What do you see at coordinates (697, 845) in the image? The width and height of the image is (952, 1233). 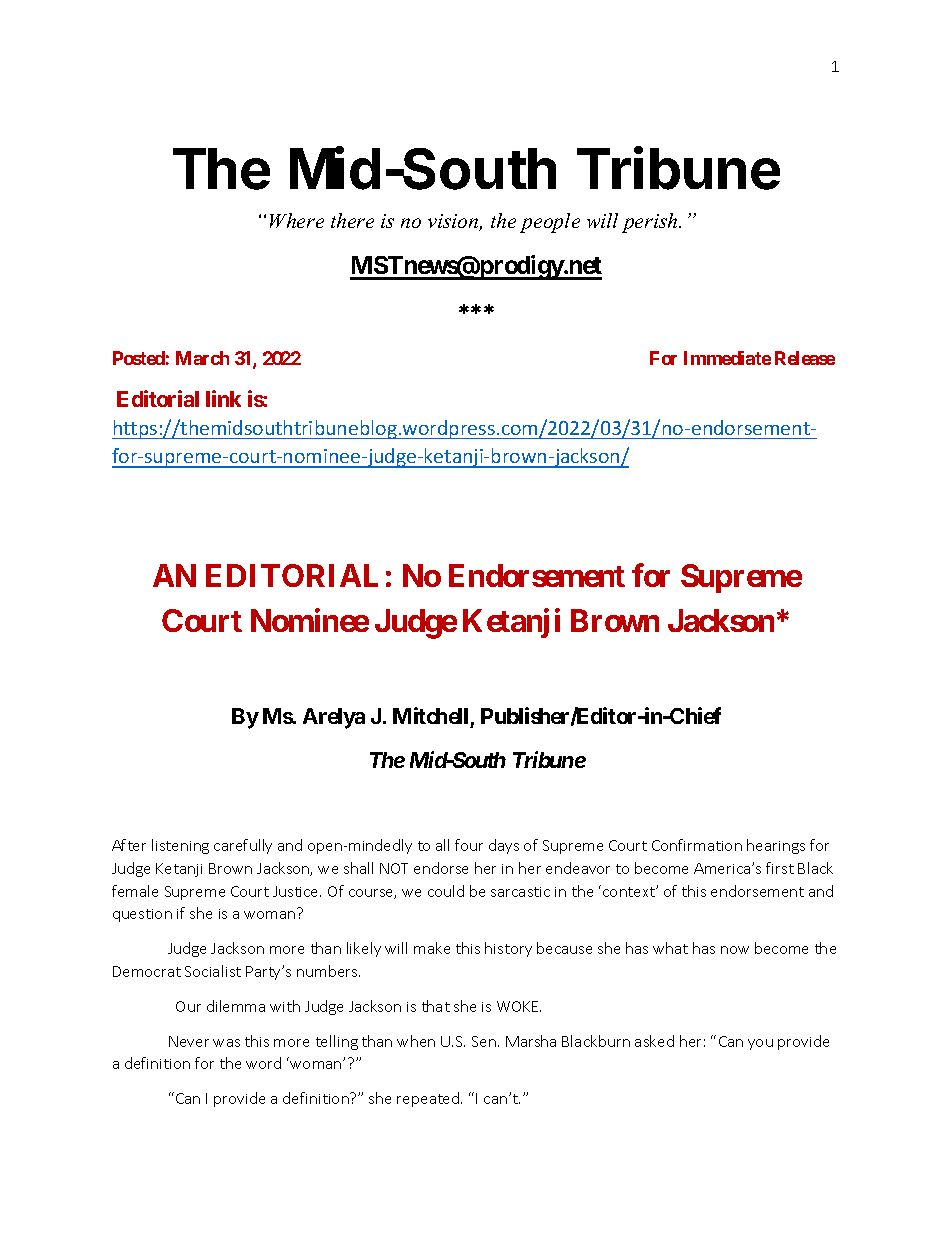 I see `Confirmation` at bounding box center [697, 845].
